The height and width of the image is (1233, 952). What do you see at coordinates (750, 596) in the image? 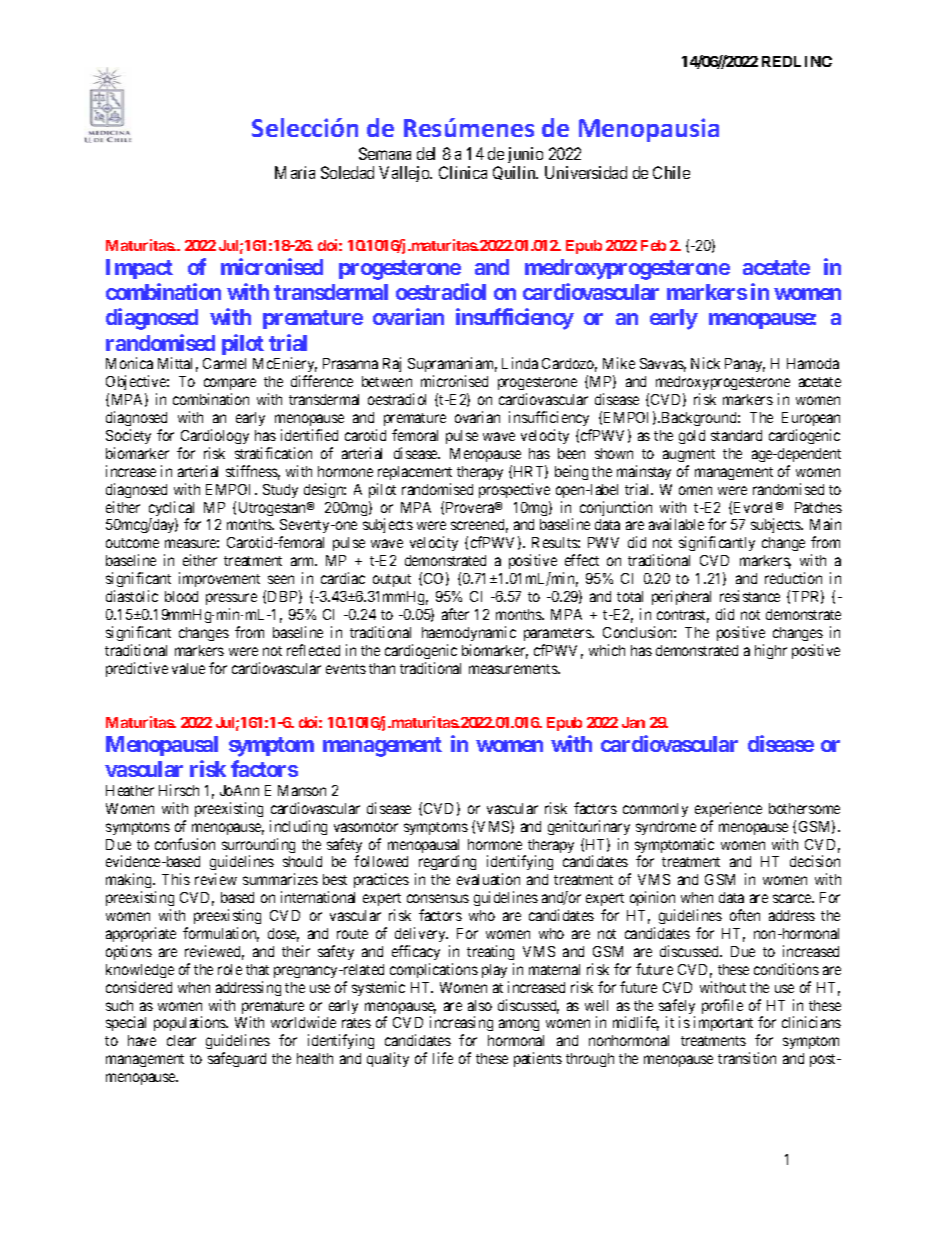
I see `resistance` at bounding box center [750, 596].
